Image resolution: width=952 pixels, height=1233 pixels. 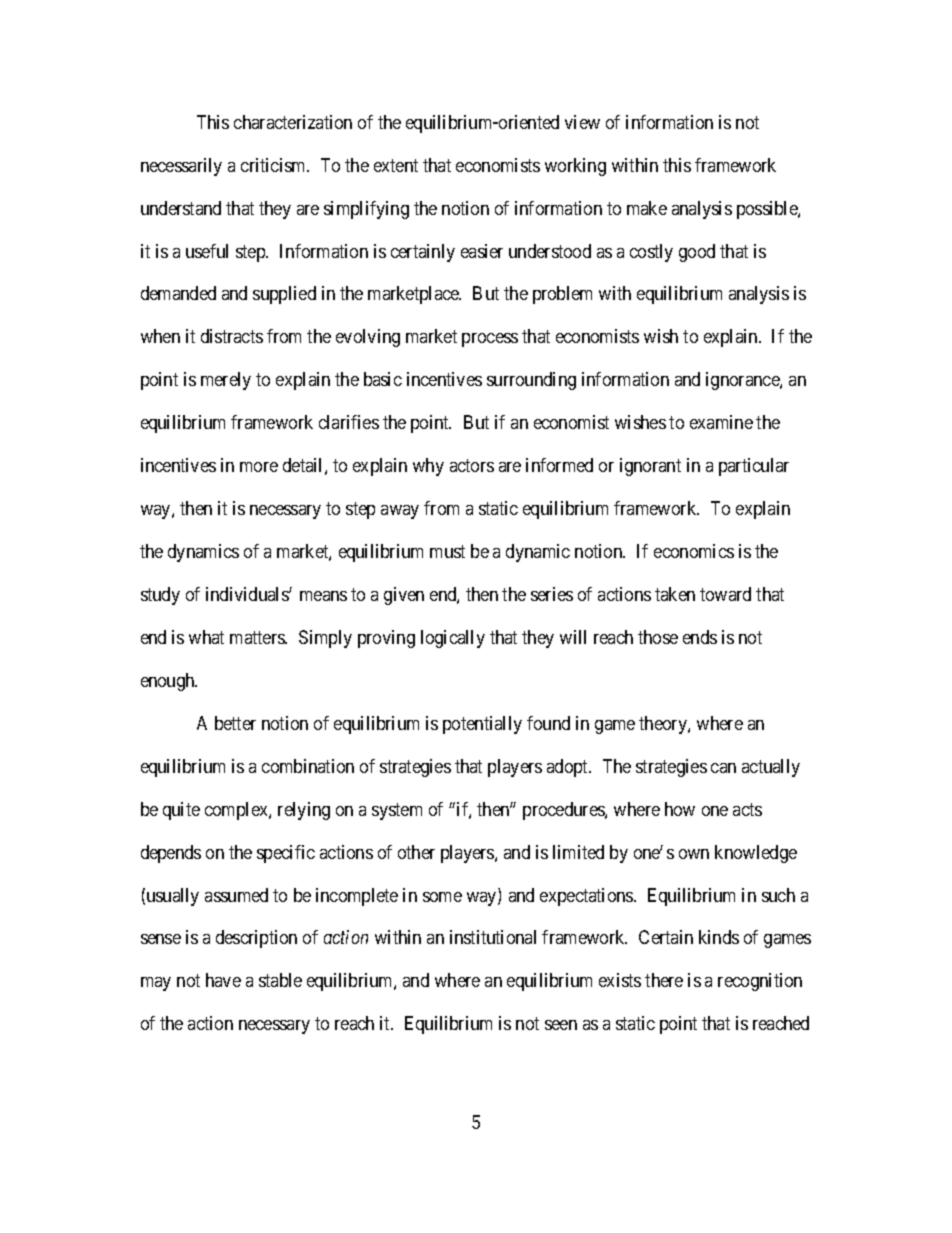 I want to click on criticism, so click(x=275, y=165).
